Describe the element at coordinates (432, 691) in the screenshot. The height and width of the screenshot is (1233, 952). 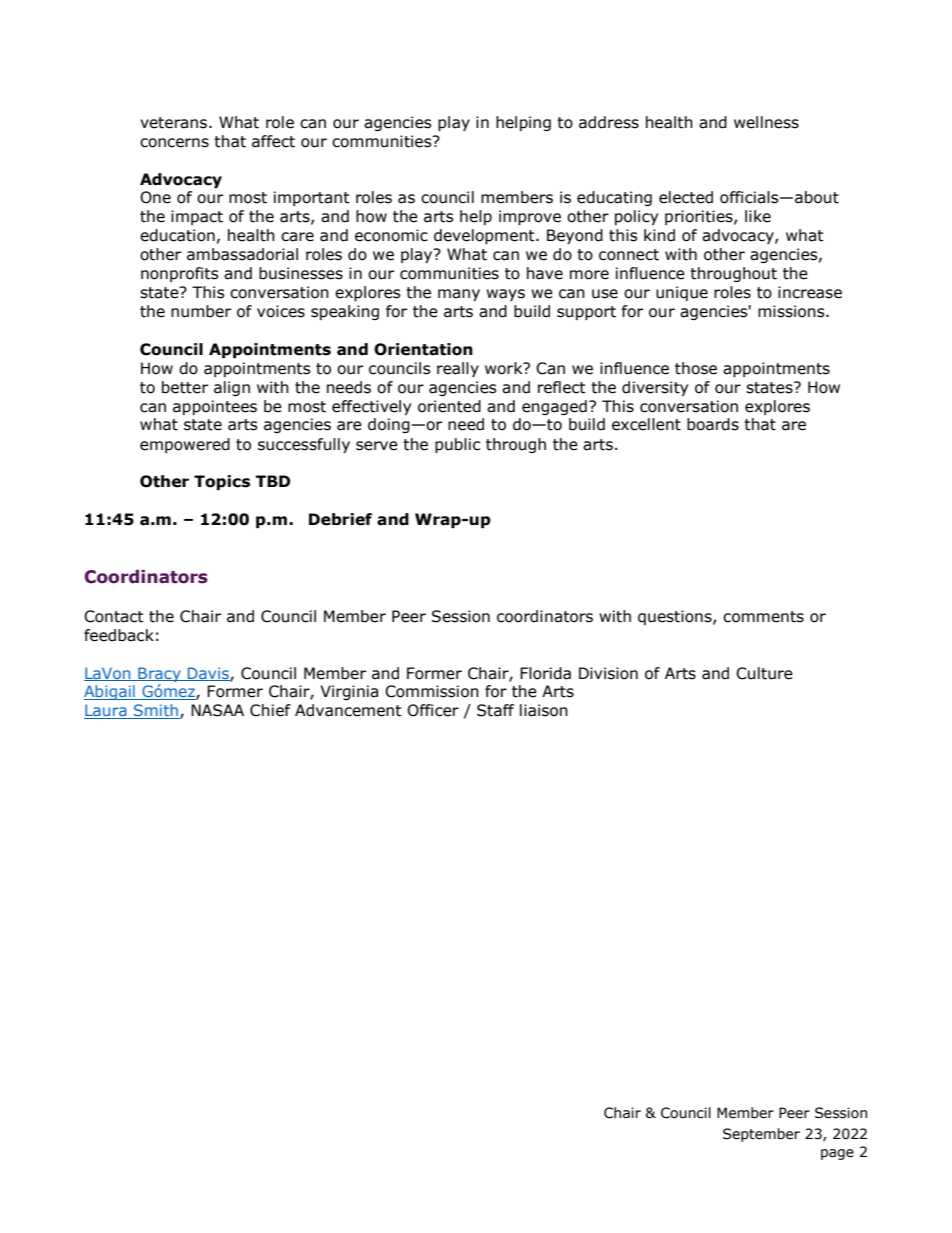
I see `Commission` at that location.
